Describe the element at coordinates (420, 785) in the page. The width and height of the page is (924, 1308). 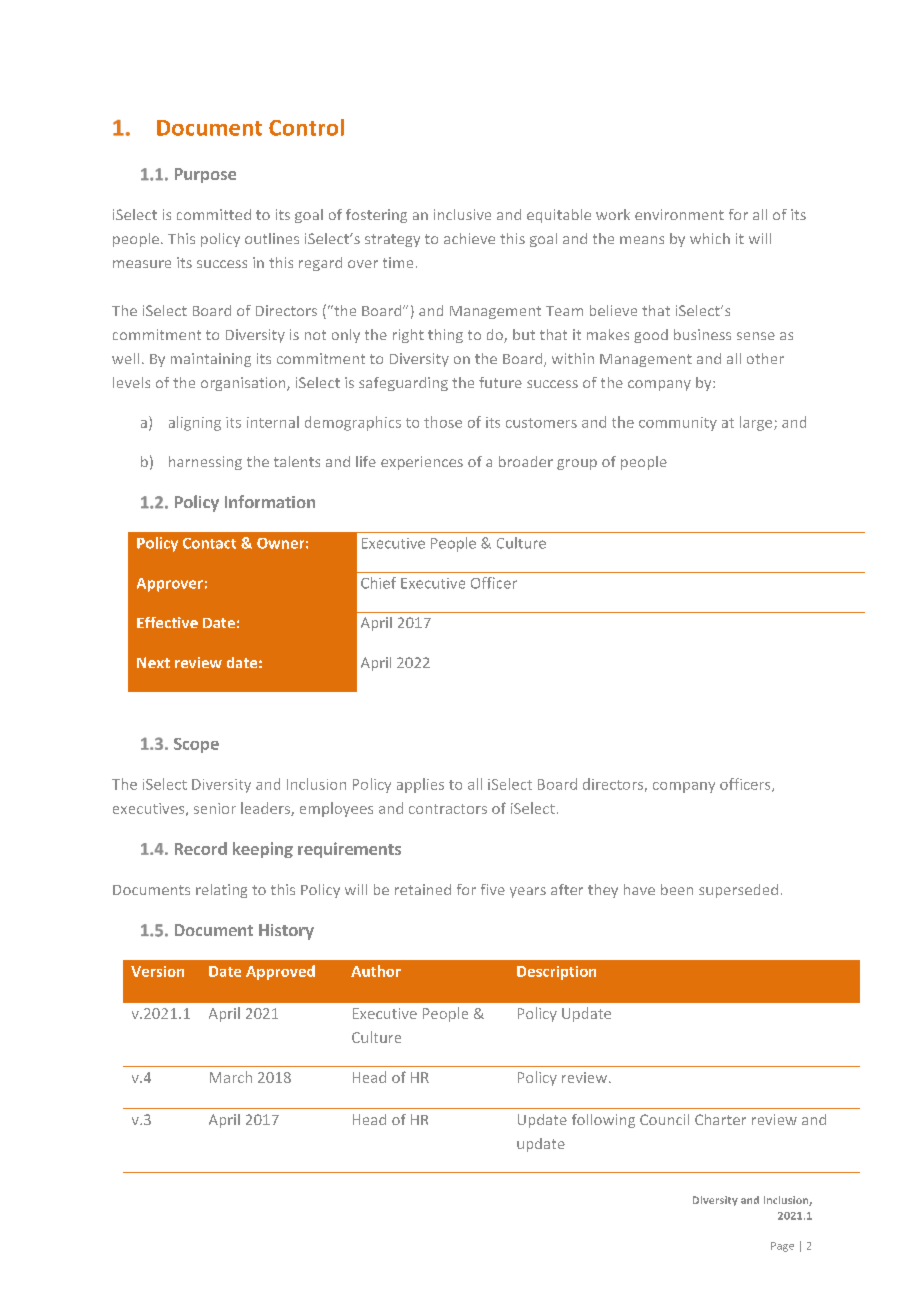
I see `applies` at that location.
